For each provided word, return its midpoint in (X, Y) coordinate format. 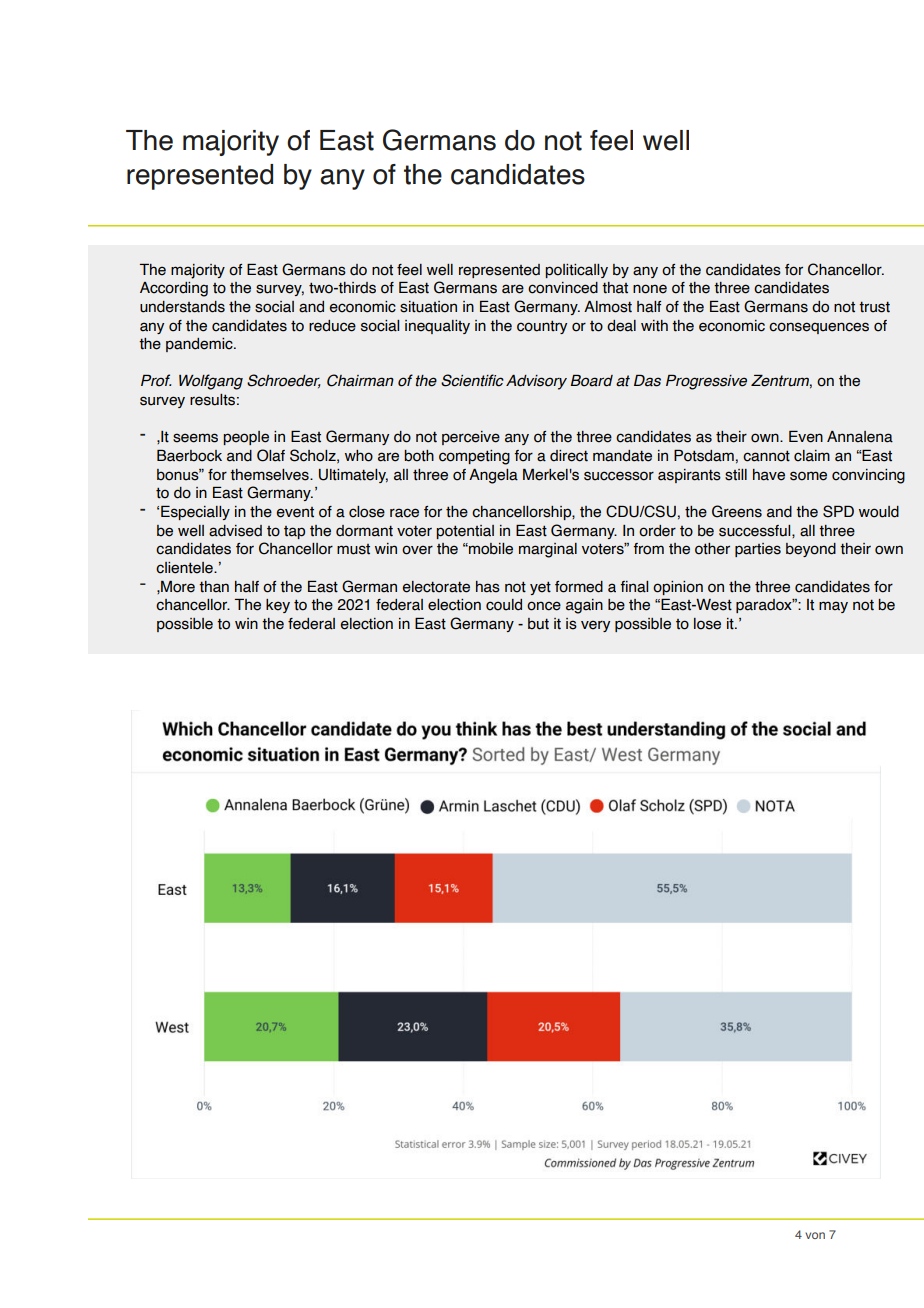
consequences (819, 328)
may (833, 607)
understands (182, 307)
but (538, 624)
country (542, 327)
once (544, 606)
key (278, 606)
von (815, 1235)
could (504, 605)
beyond (811, 550)
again (584, 606)
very (595, 626)
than (214, 587)
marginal (548, 550)
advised (235, 531)
